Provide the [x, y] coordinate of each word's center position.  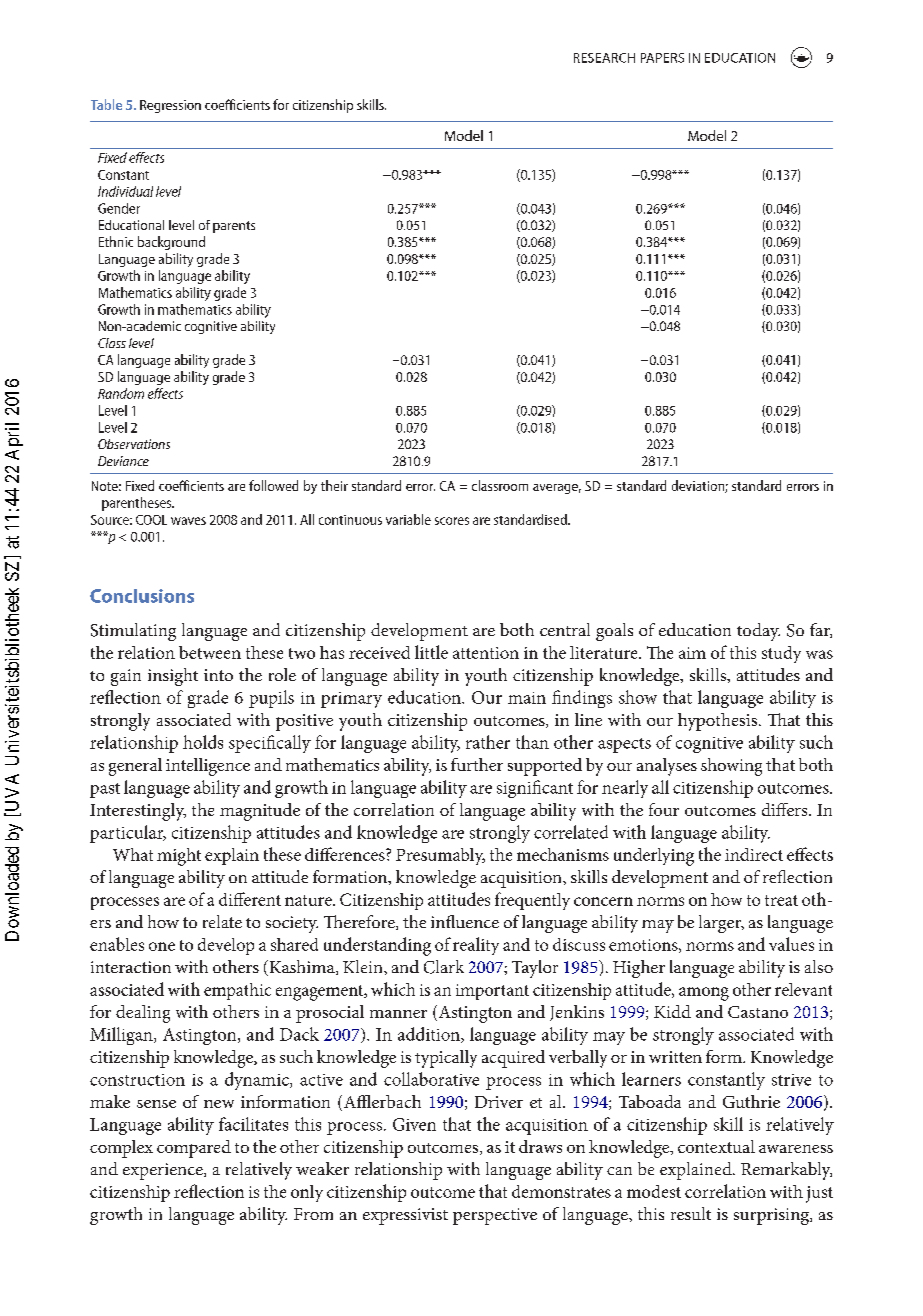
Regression [170, 106]
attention [486, 653]
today [758, 632]
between [210, 652]
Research [604, 58]
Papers [662, 58]
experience [164, 1171]
